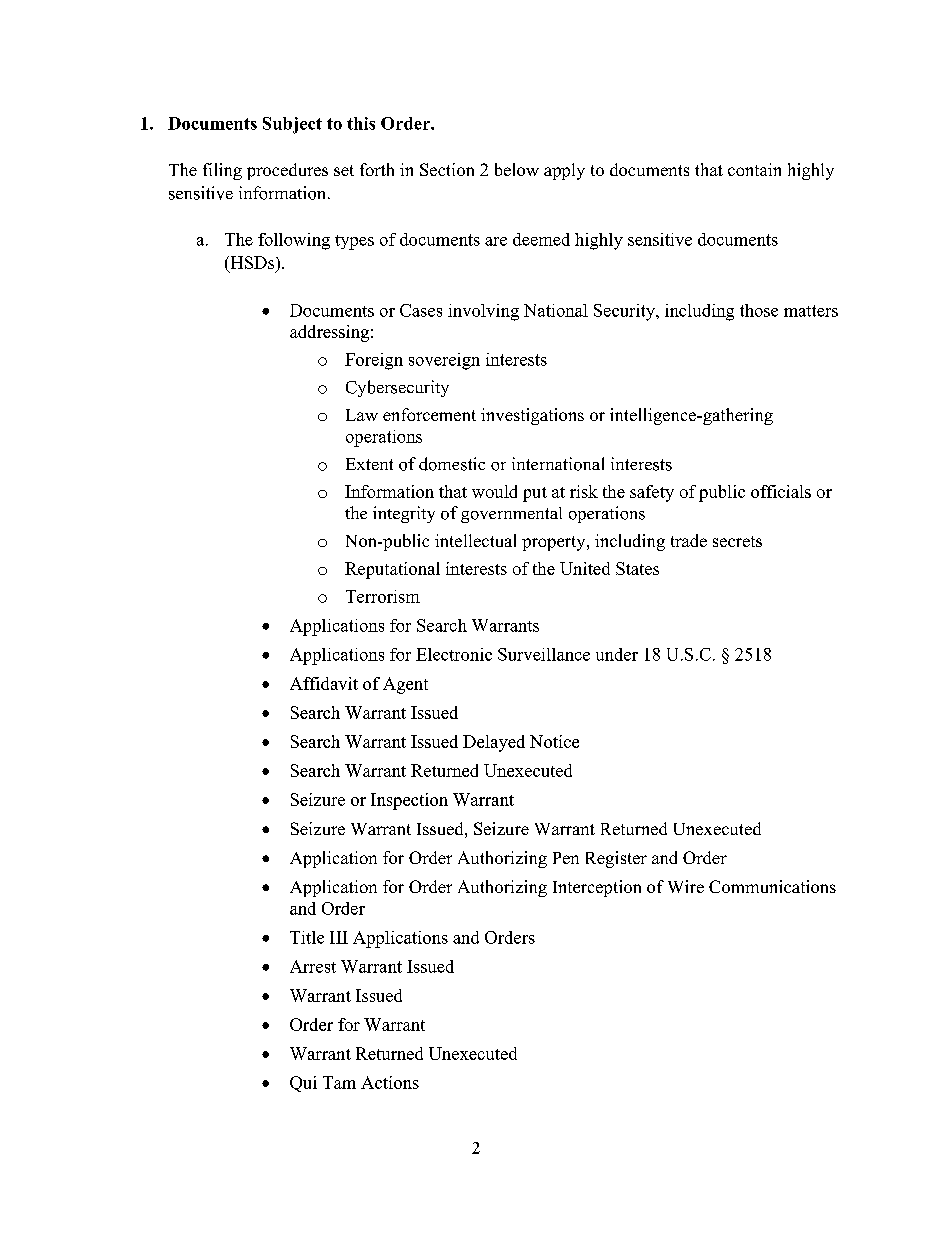  Describe the element at coordinates (287, 171) in the document. I see `procedures` at that location.
